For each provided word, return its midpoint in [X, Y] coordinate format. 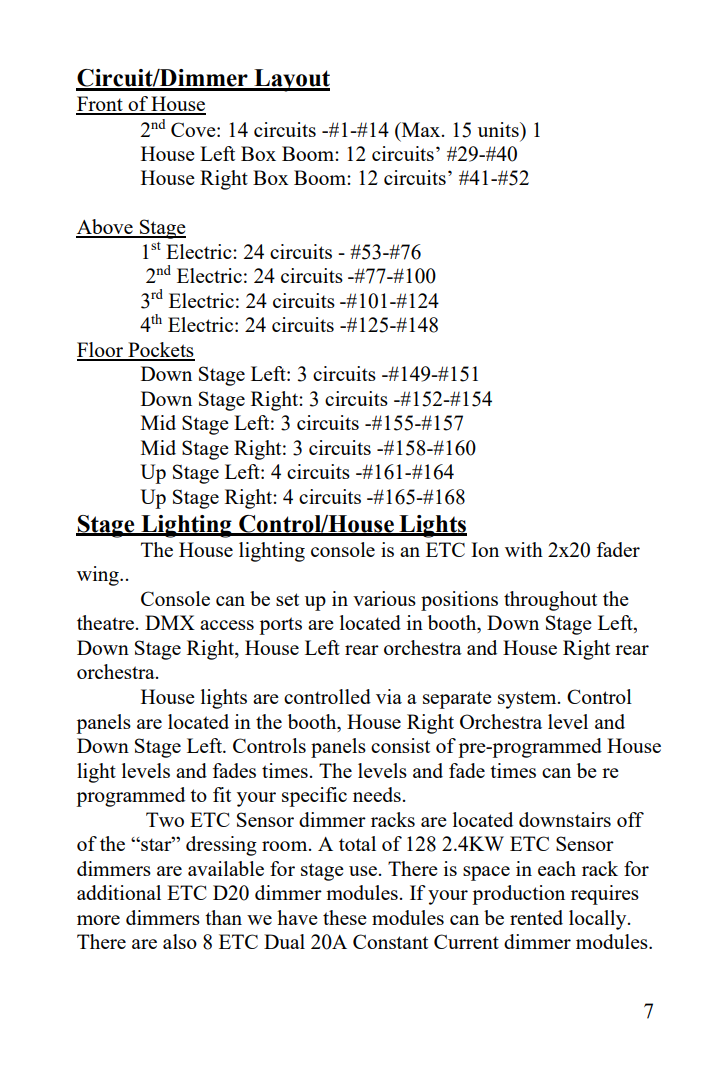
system [528, 700]
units [499, 129]
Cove [194, 129]
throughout [550, 601]
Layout [291, 80]
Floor [101, 351]
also [180, 941]
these [345, 917]
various [384, 598]
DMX [170, 622]
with [524, 549]
